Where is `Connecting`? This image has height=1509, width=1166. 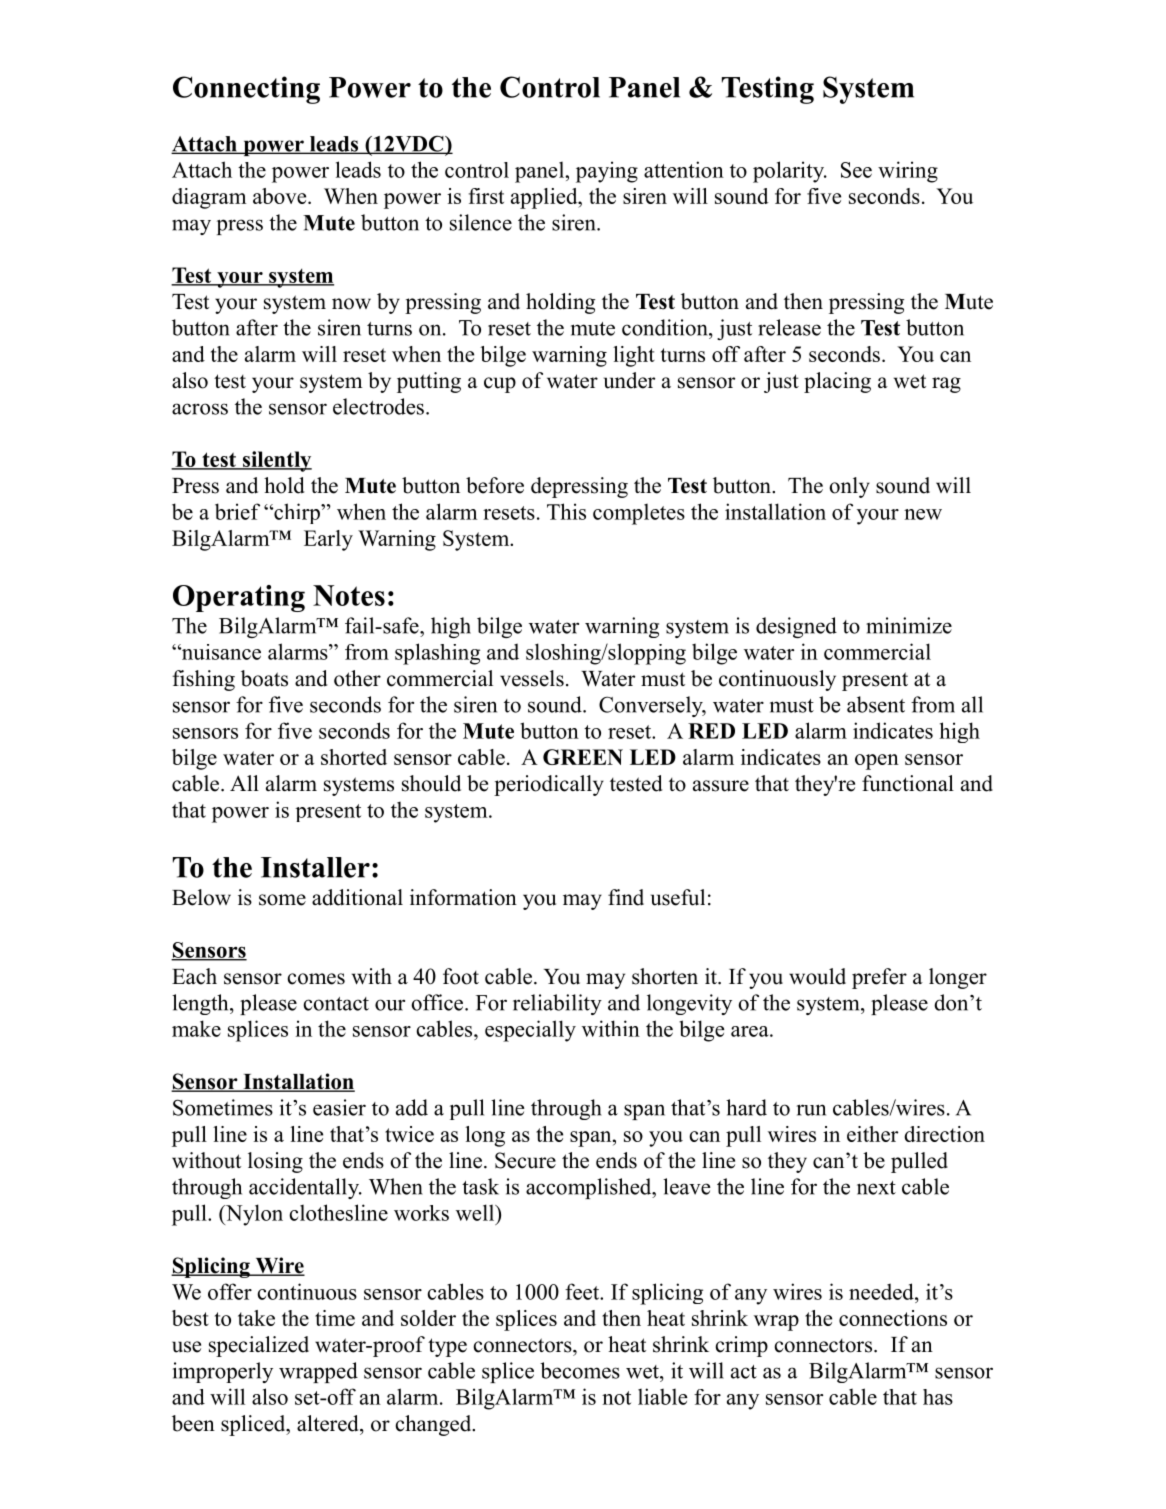
Connecting is located at coordinates (246, 90).
